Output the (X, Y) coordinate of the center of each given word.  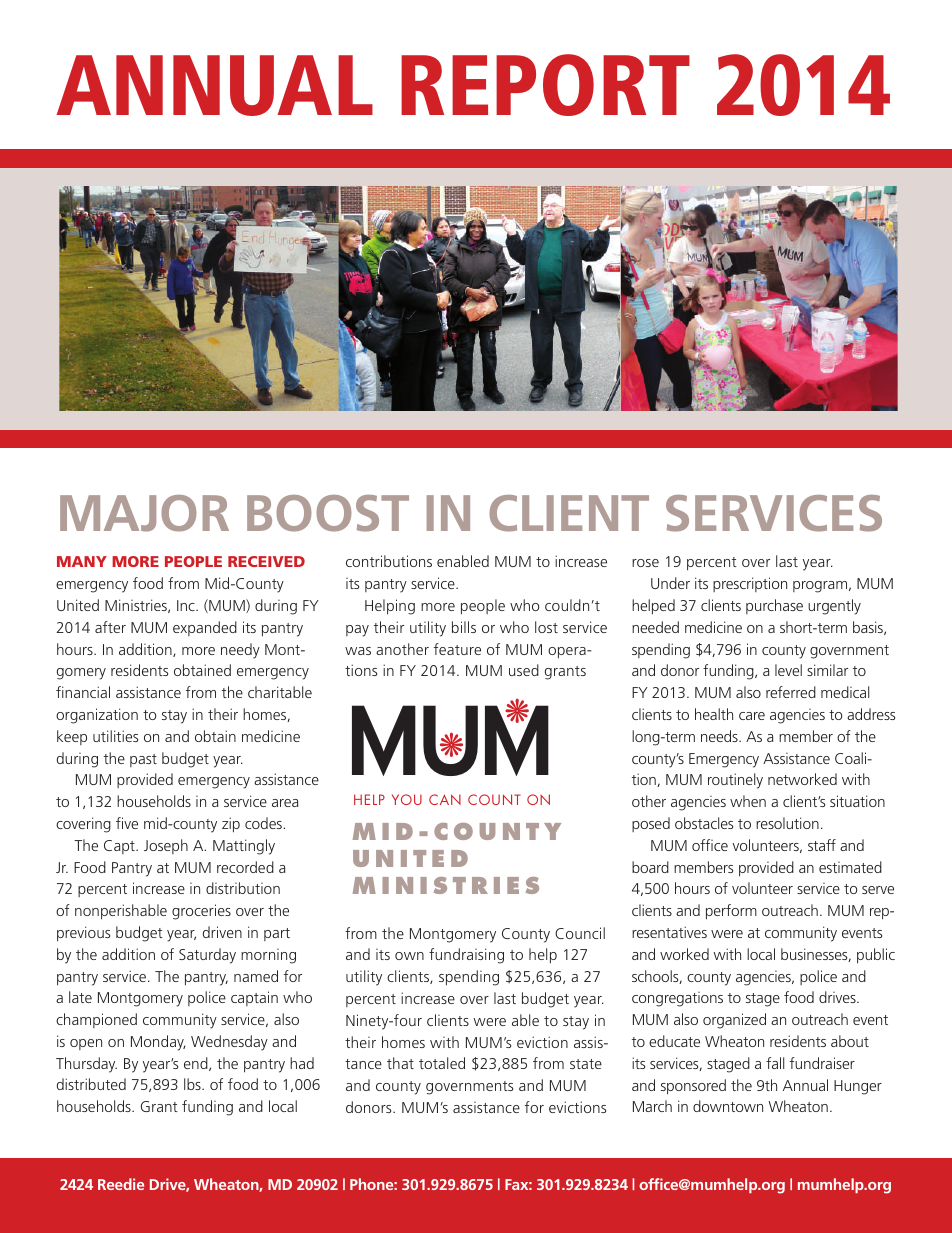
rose (645, 563)
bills (464, 627)
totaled (442, 1063)
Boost (328, 513)
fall (775, 1063)
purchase (774, 606)
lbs (193, 1084)
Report (545, 85)
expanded (205, 628)
